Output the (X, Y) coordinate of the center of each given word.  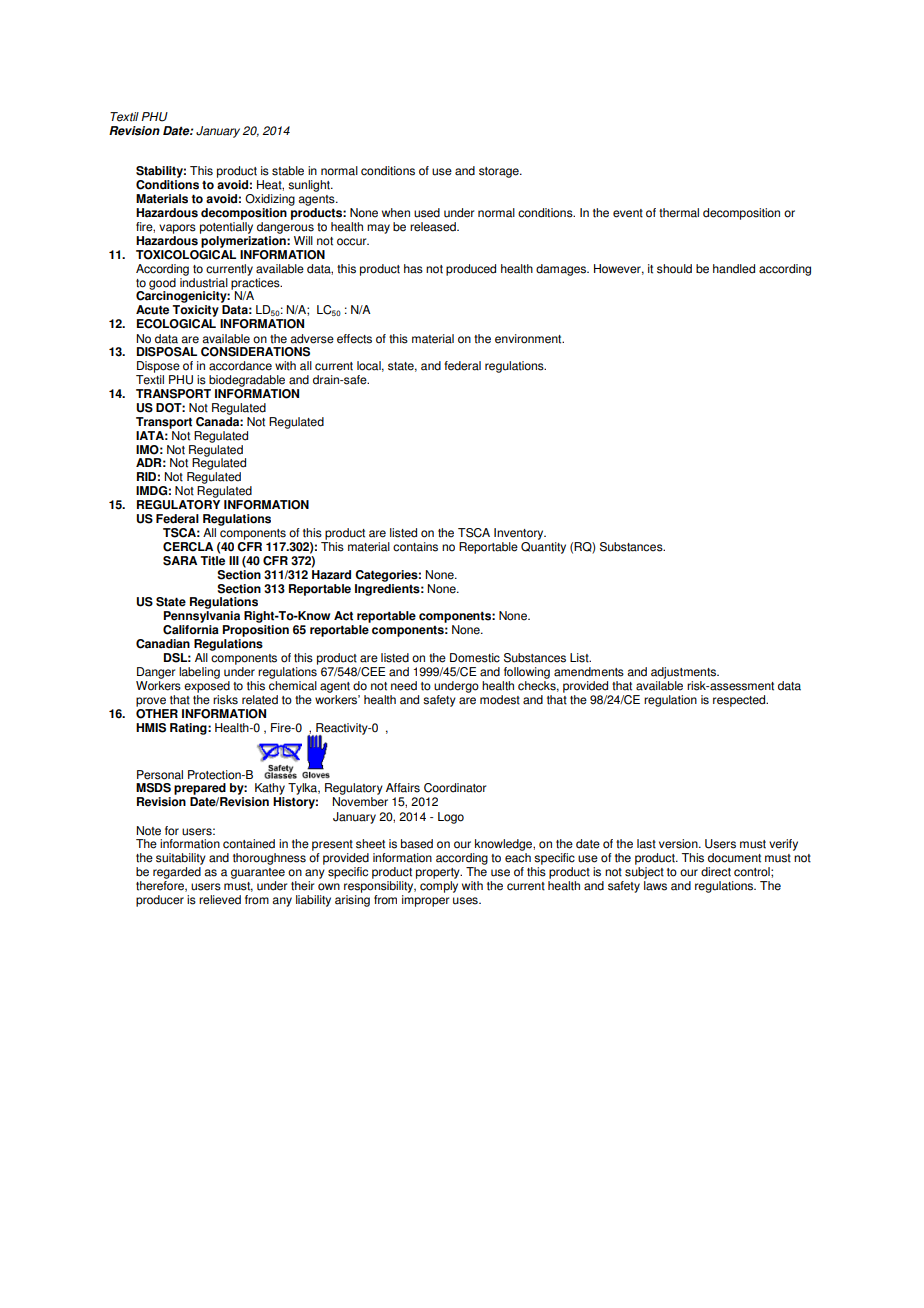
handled (734, 269)
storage (500, 172)
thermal (679, 213)
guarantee (258, 873)
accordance (240, 366)
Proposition (255, 631)
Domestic (475, 658)
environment (529, 339)
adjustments (684, 674)
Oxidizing (270, 200)
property (439, 873)
